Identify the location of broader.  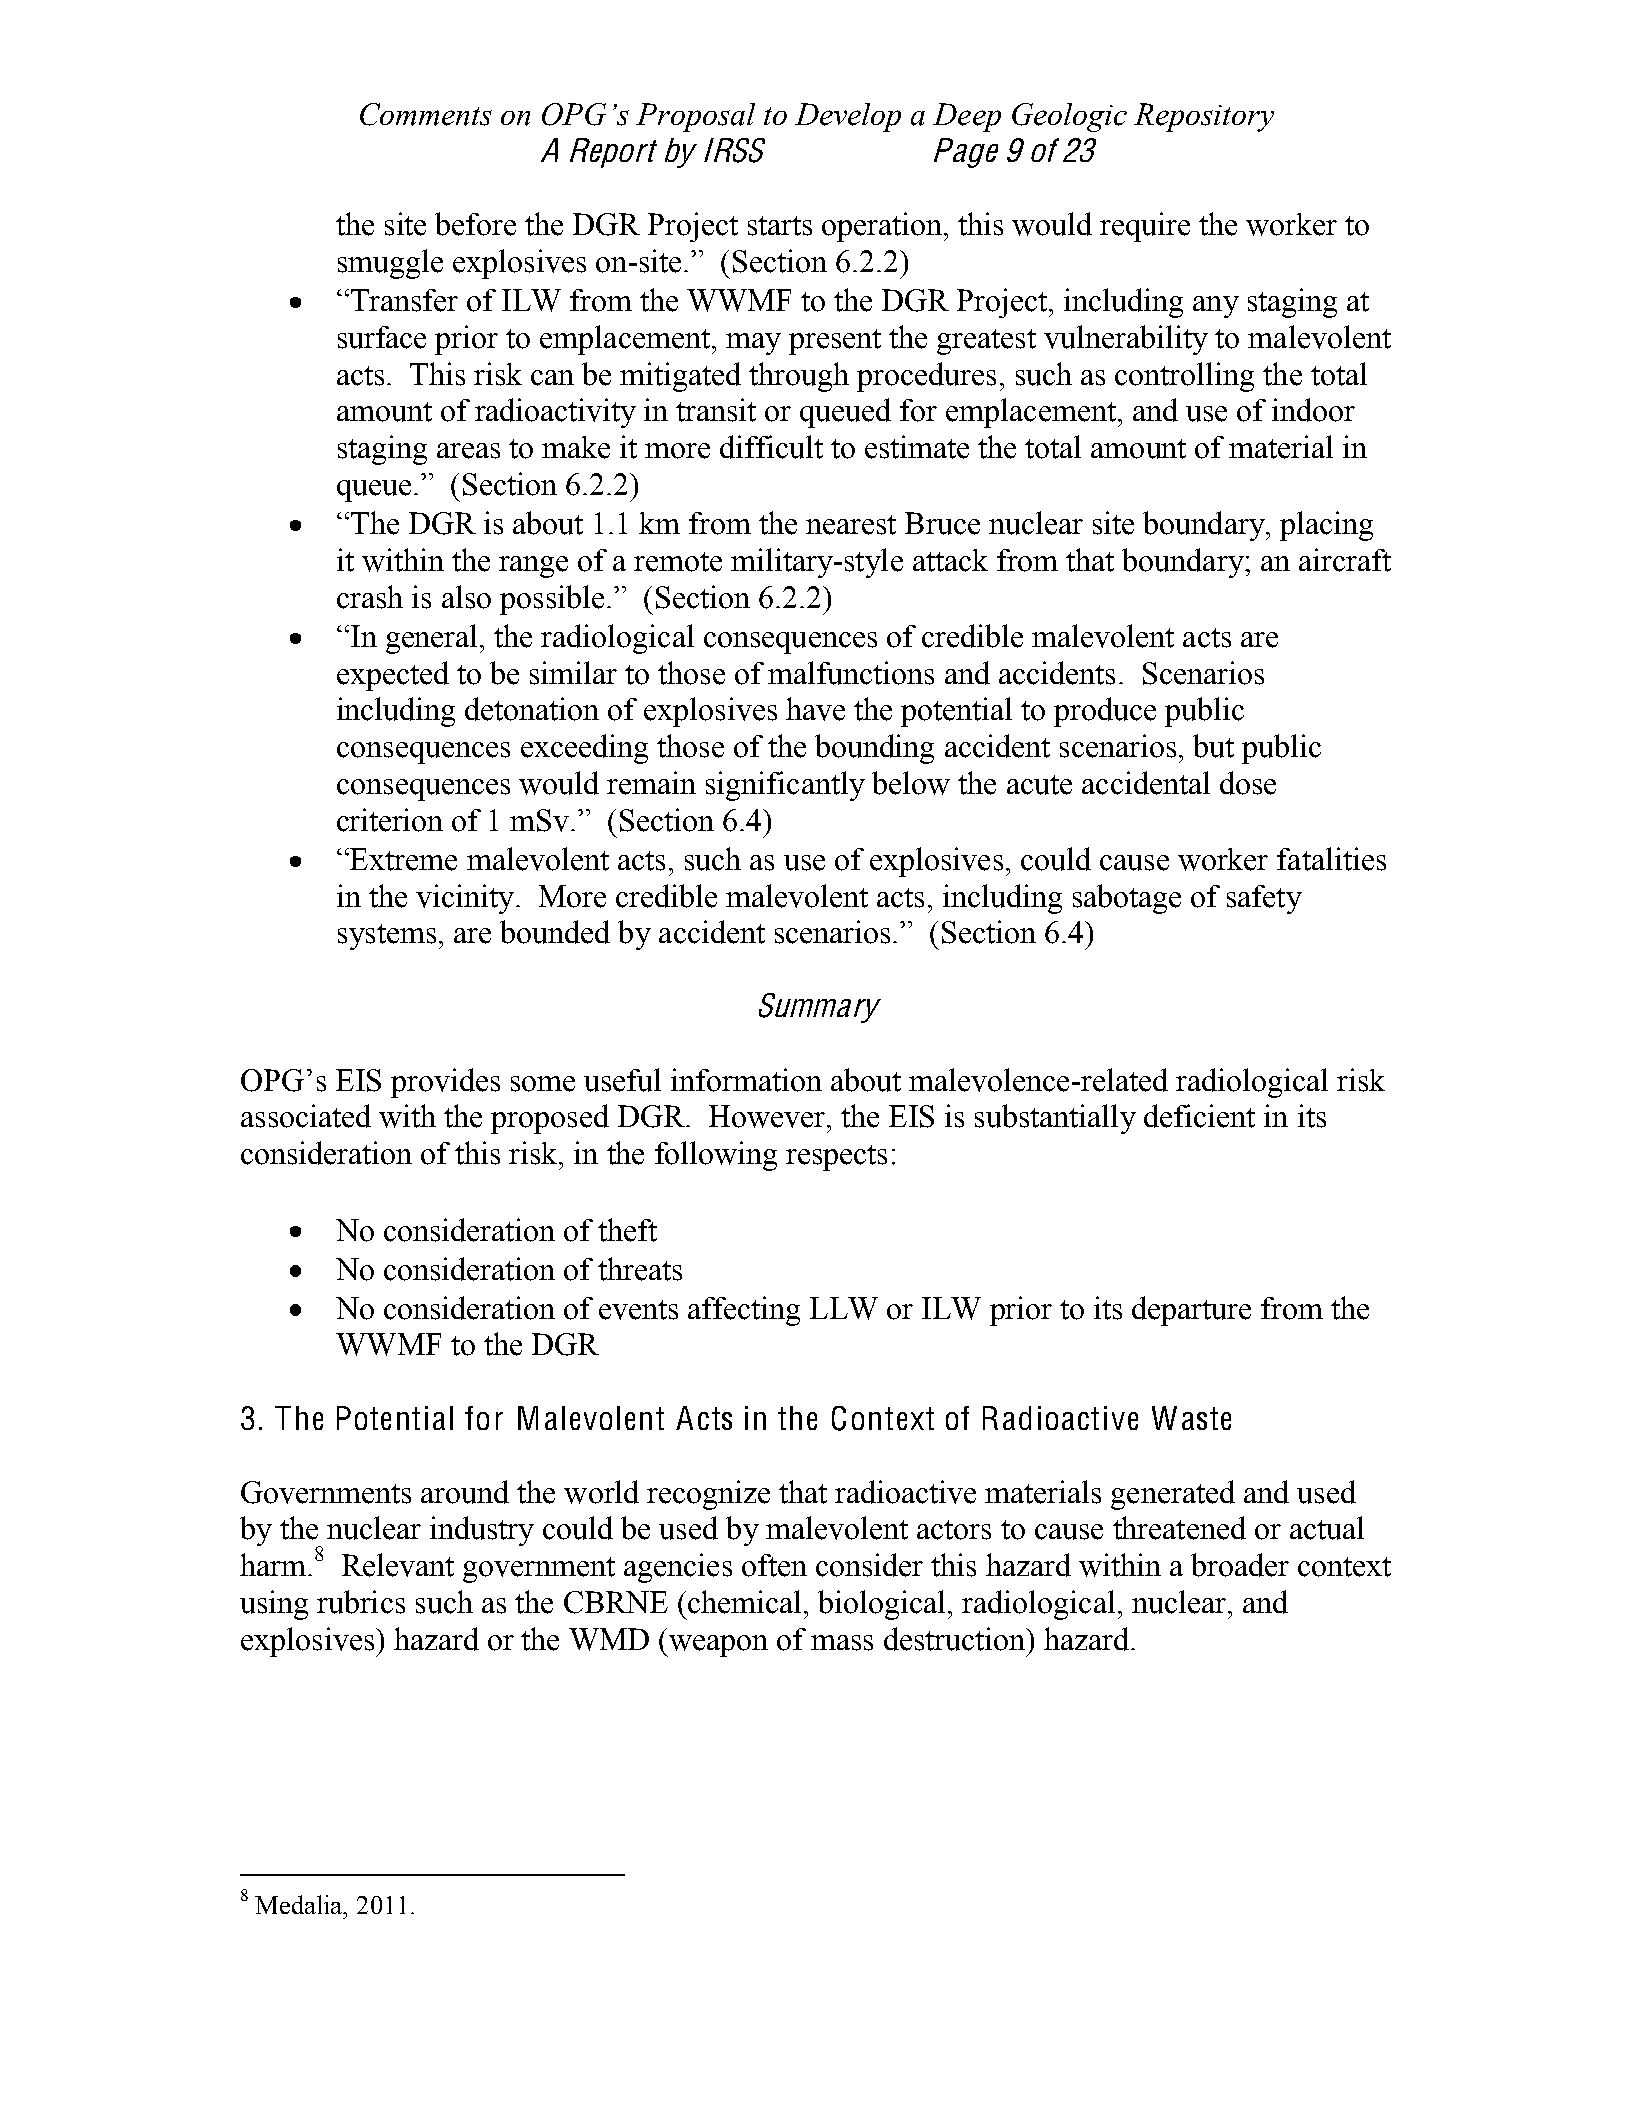
(1240, 1565).
